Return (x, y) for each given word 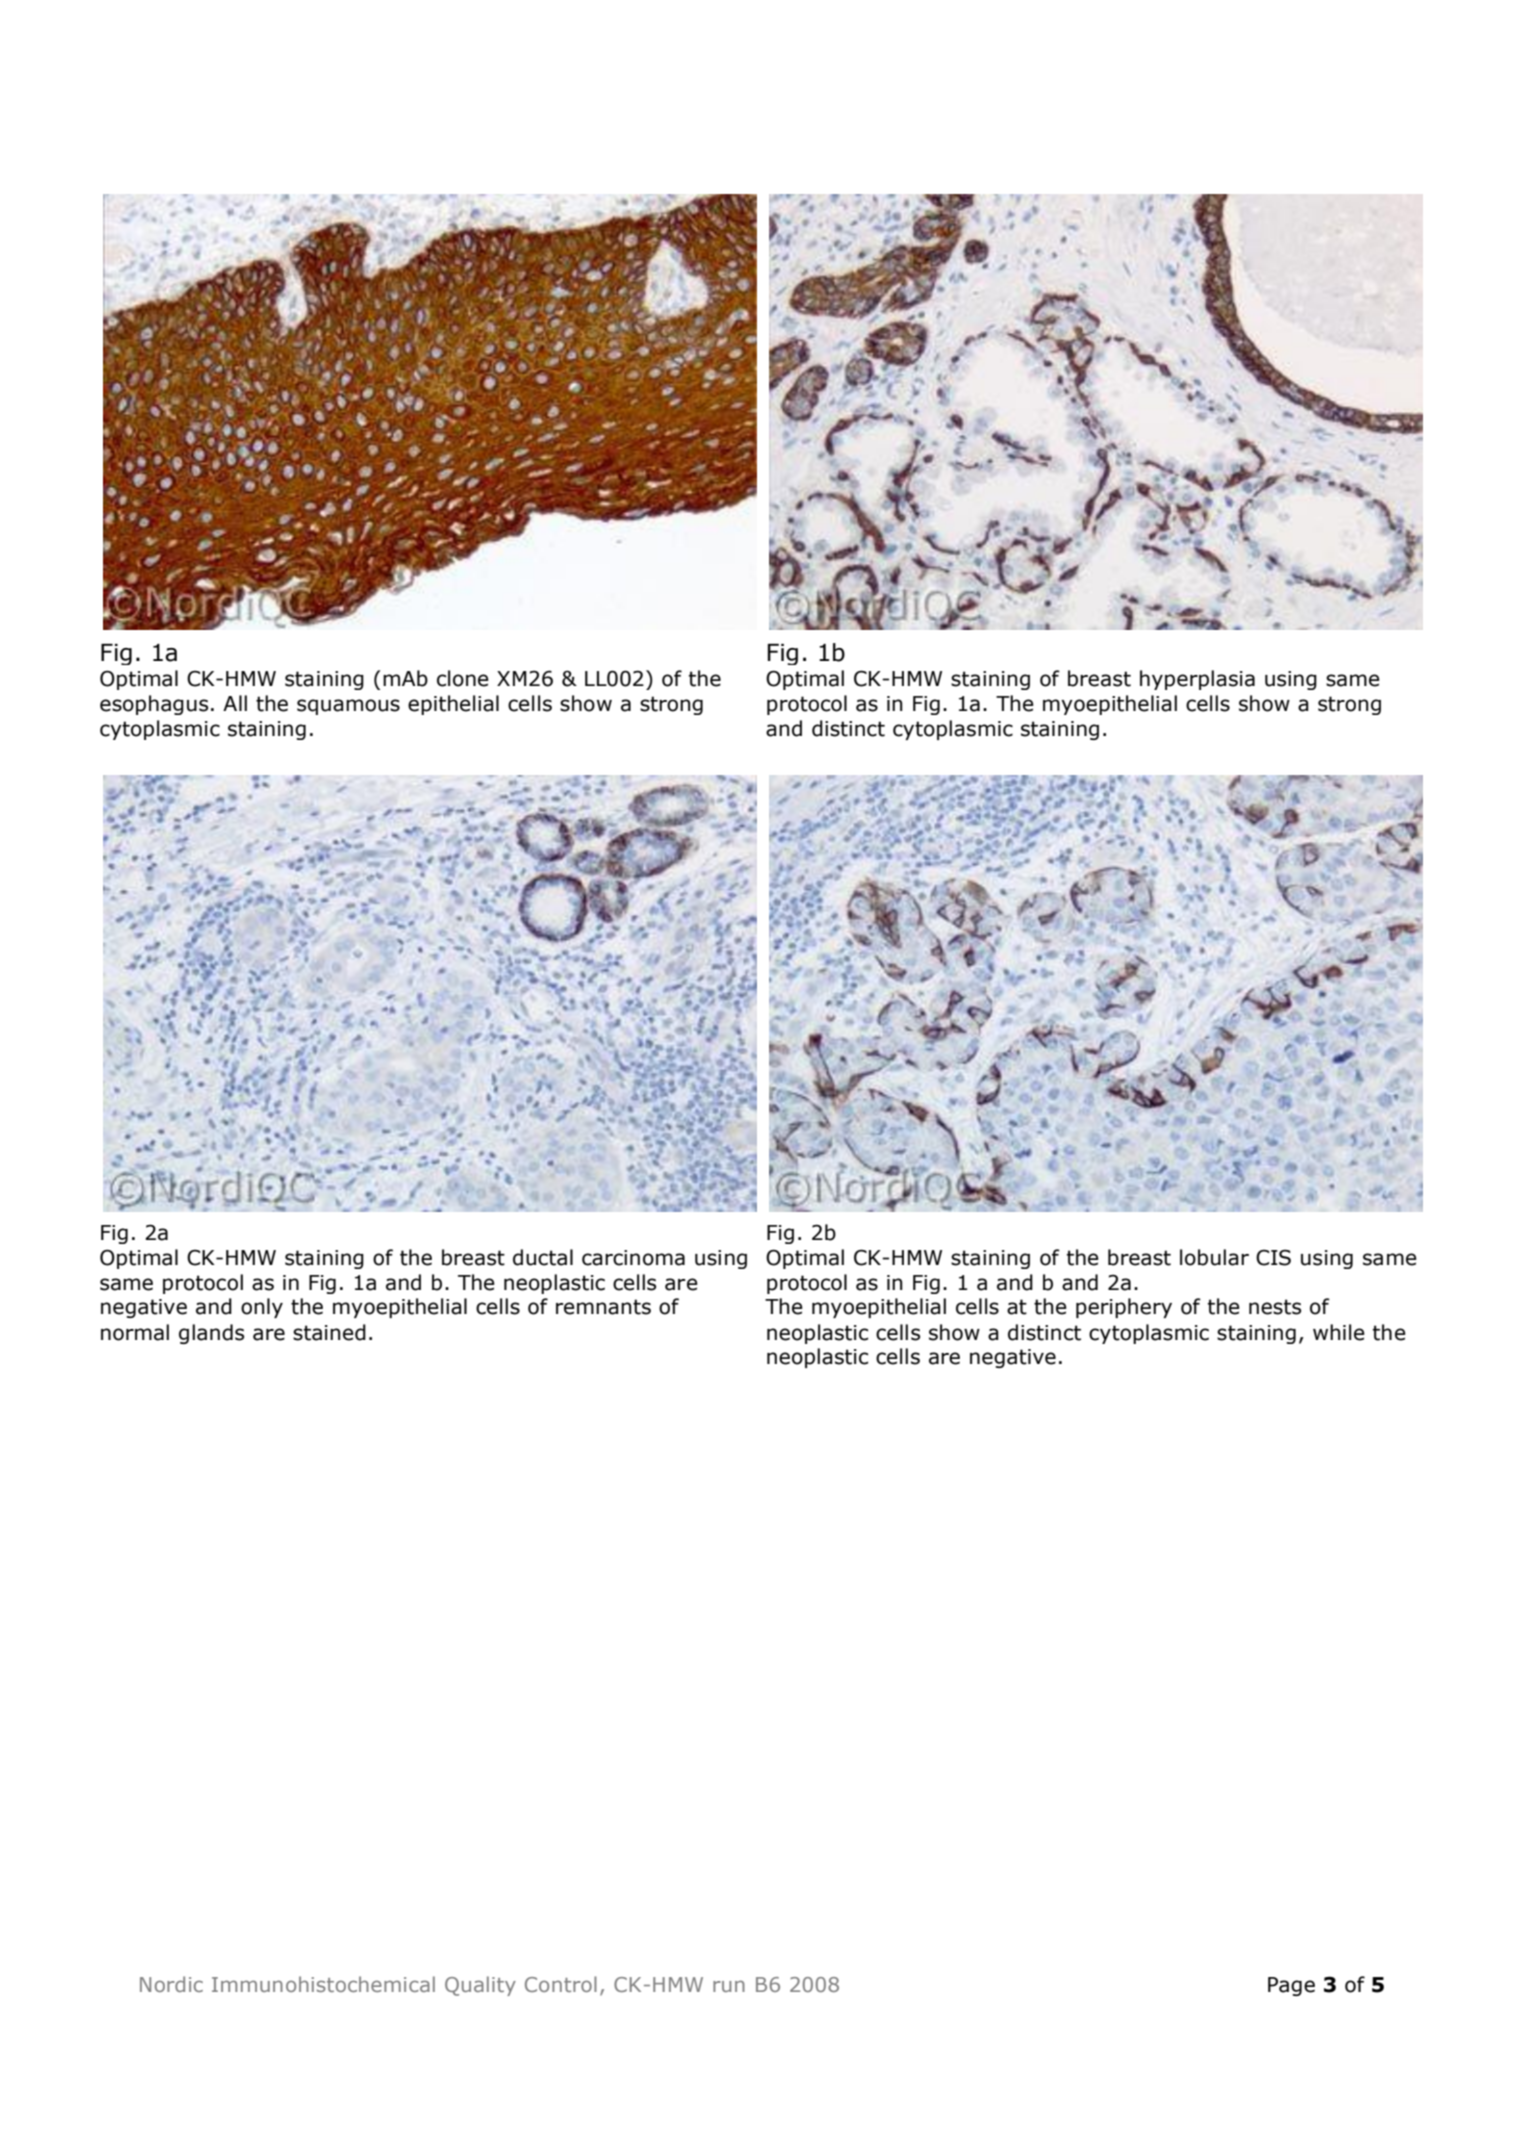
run (729, 1986)
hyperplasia (1197, 680)
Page (1291, 1986)
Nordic (171, 1984)
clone (463, 678)
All (235, 703)
